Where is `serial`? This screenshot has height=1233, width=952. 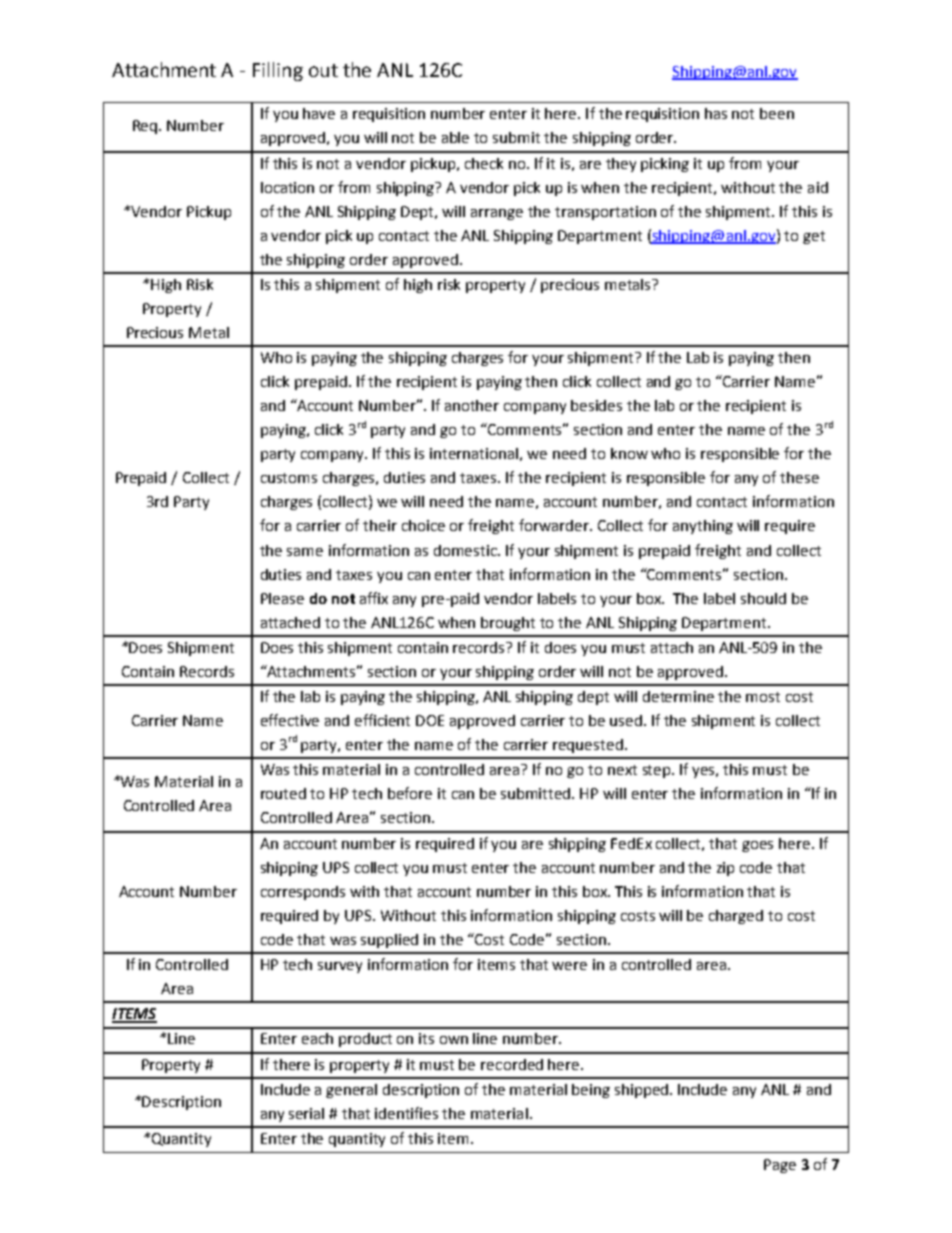
serial is located at coordinates (306, 1113).
